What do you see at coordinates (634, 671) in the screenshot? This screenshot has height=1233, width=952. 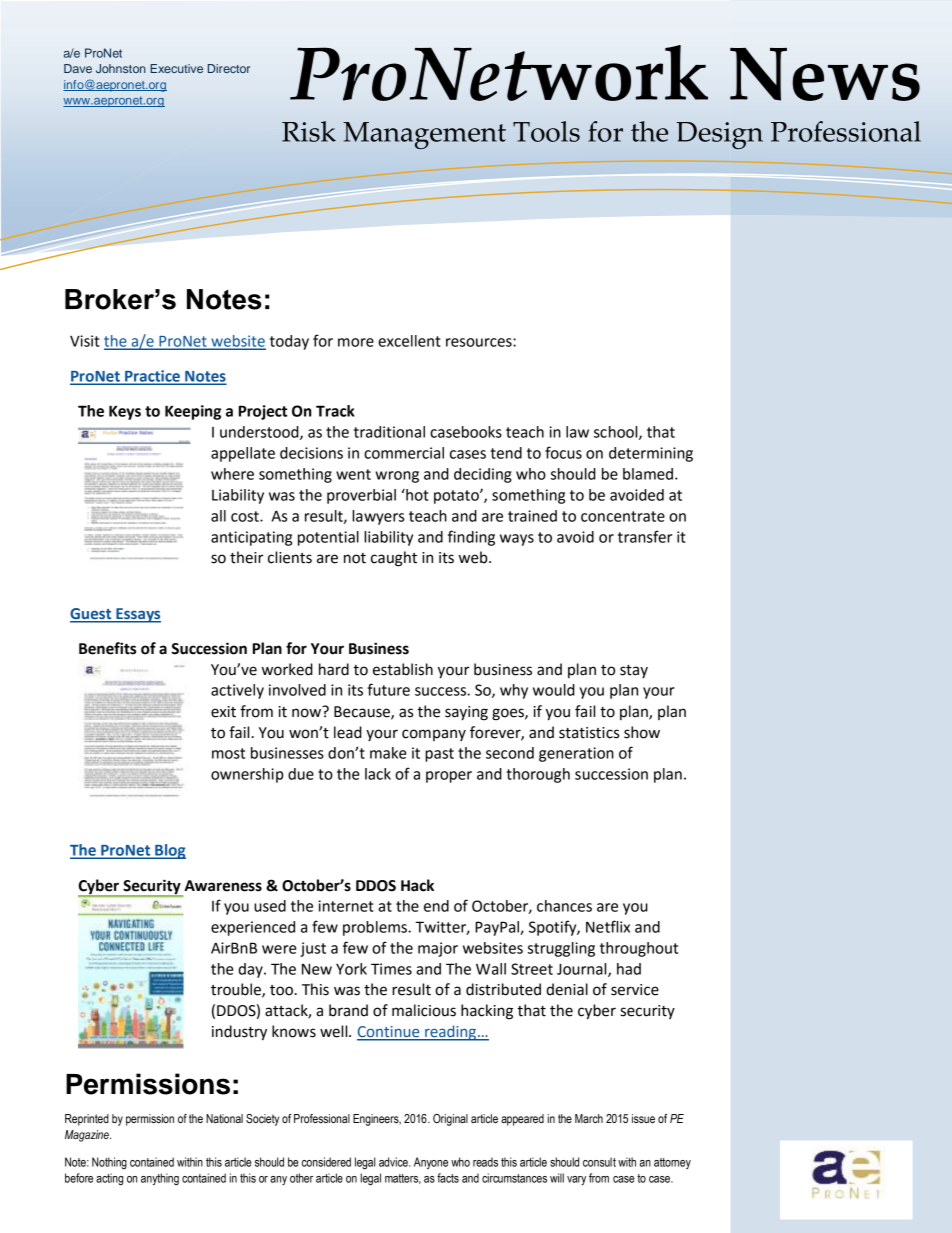 I see `stay` at bounding box center [634, 671].
